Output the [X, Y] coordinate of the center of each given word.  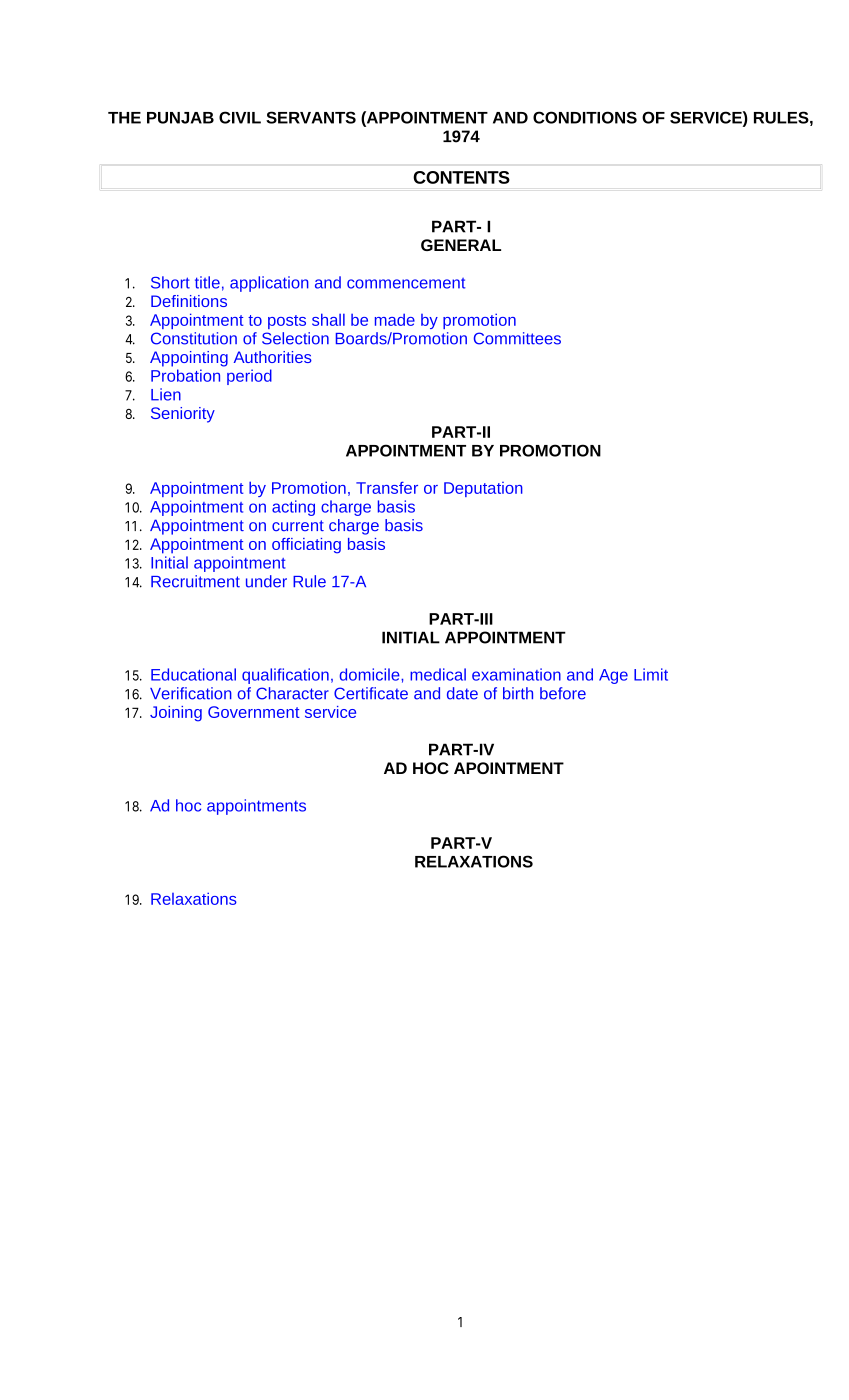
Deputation [483, 489]
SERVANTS [311, 117]
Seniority [183, 415]
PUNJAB [180, 118]
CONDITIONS [585, 117]
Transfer [387, 487]
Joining [176, 714]
